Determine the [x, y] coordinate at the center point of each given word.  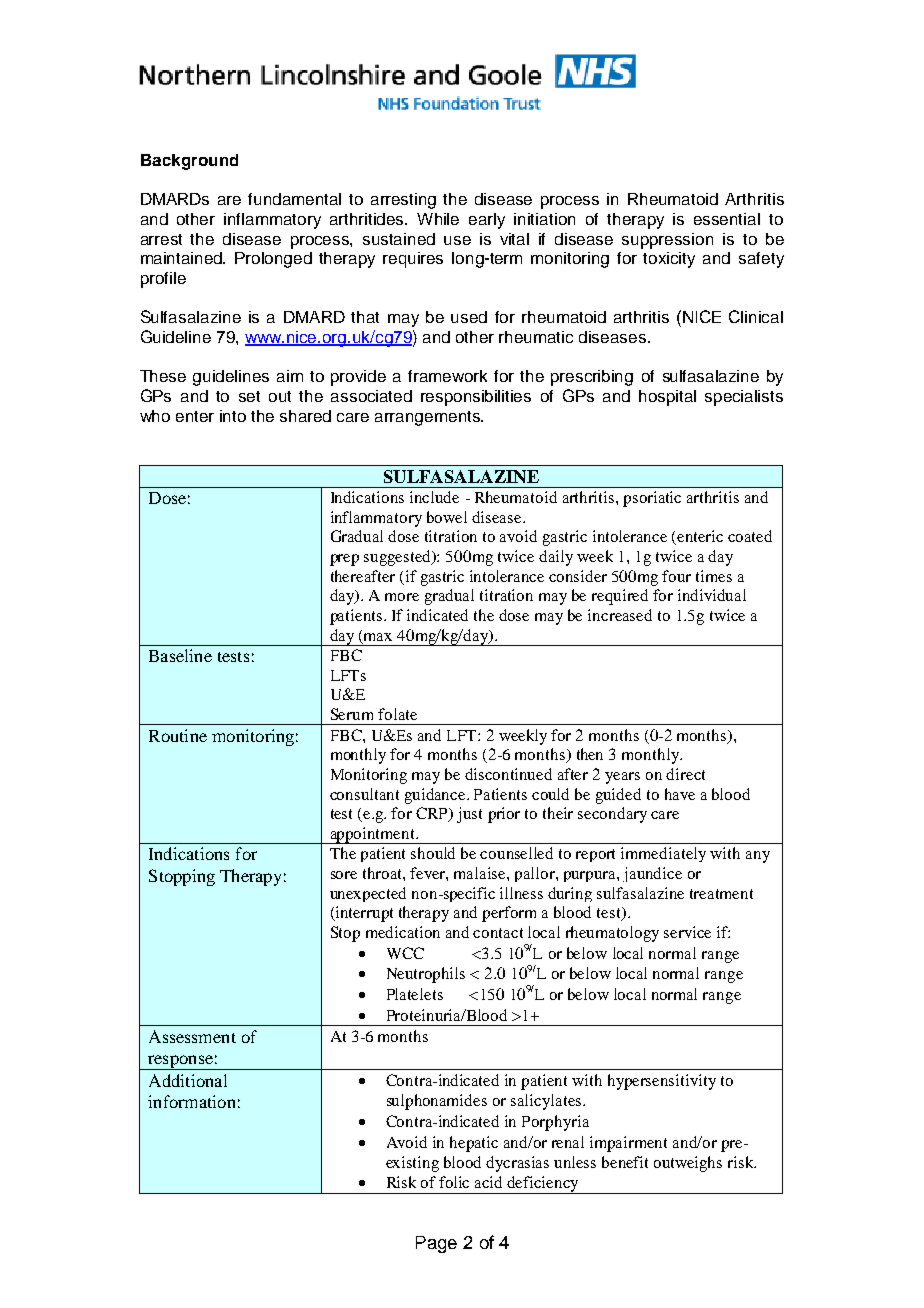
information [191, 1101]
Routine [178, 735]
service [687, 932]
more [402, 597]
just [469, 815]
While [438, 219]
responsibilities [476, 398]
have [680, 794]
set [249, 396]
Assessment [192, 1036]
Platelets [415, 994]
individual [712, 595]
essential [727, 219]
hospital [667, 398]
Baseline [180, 655]
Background [189, 162]
